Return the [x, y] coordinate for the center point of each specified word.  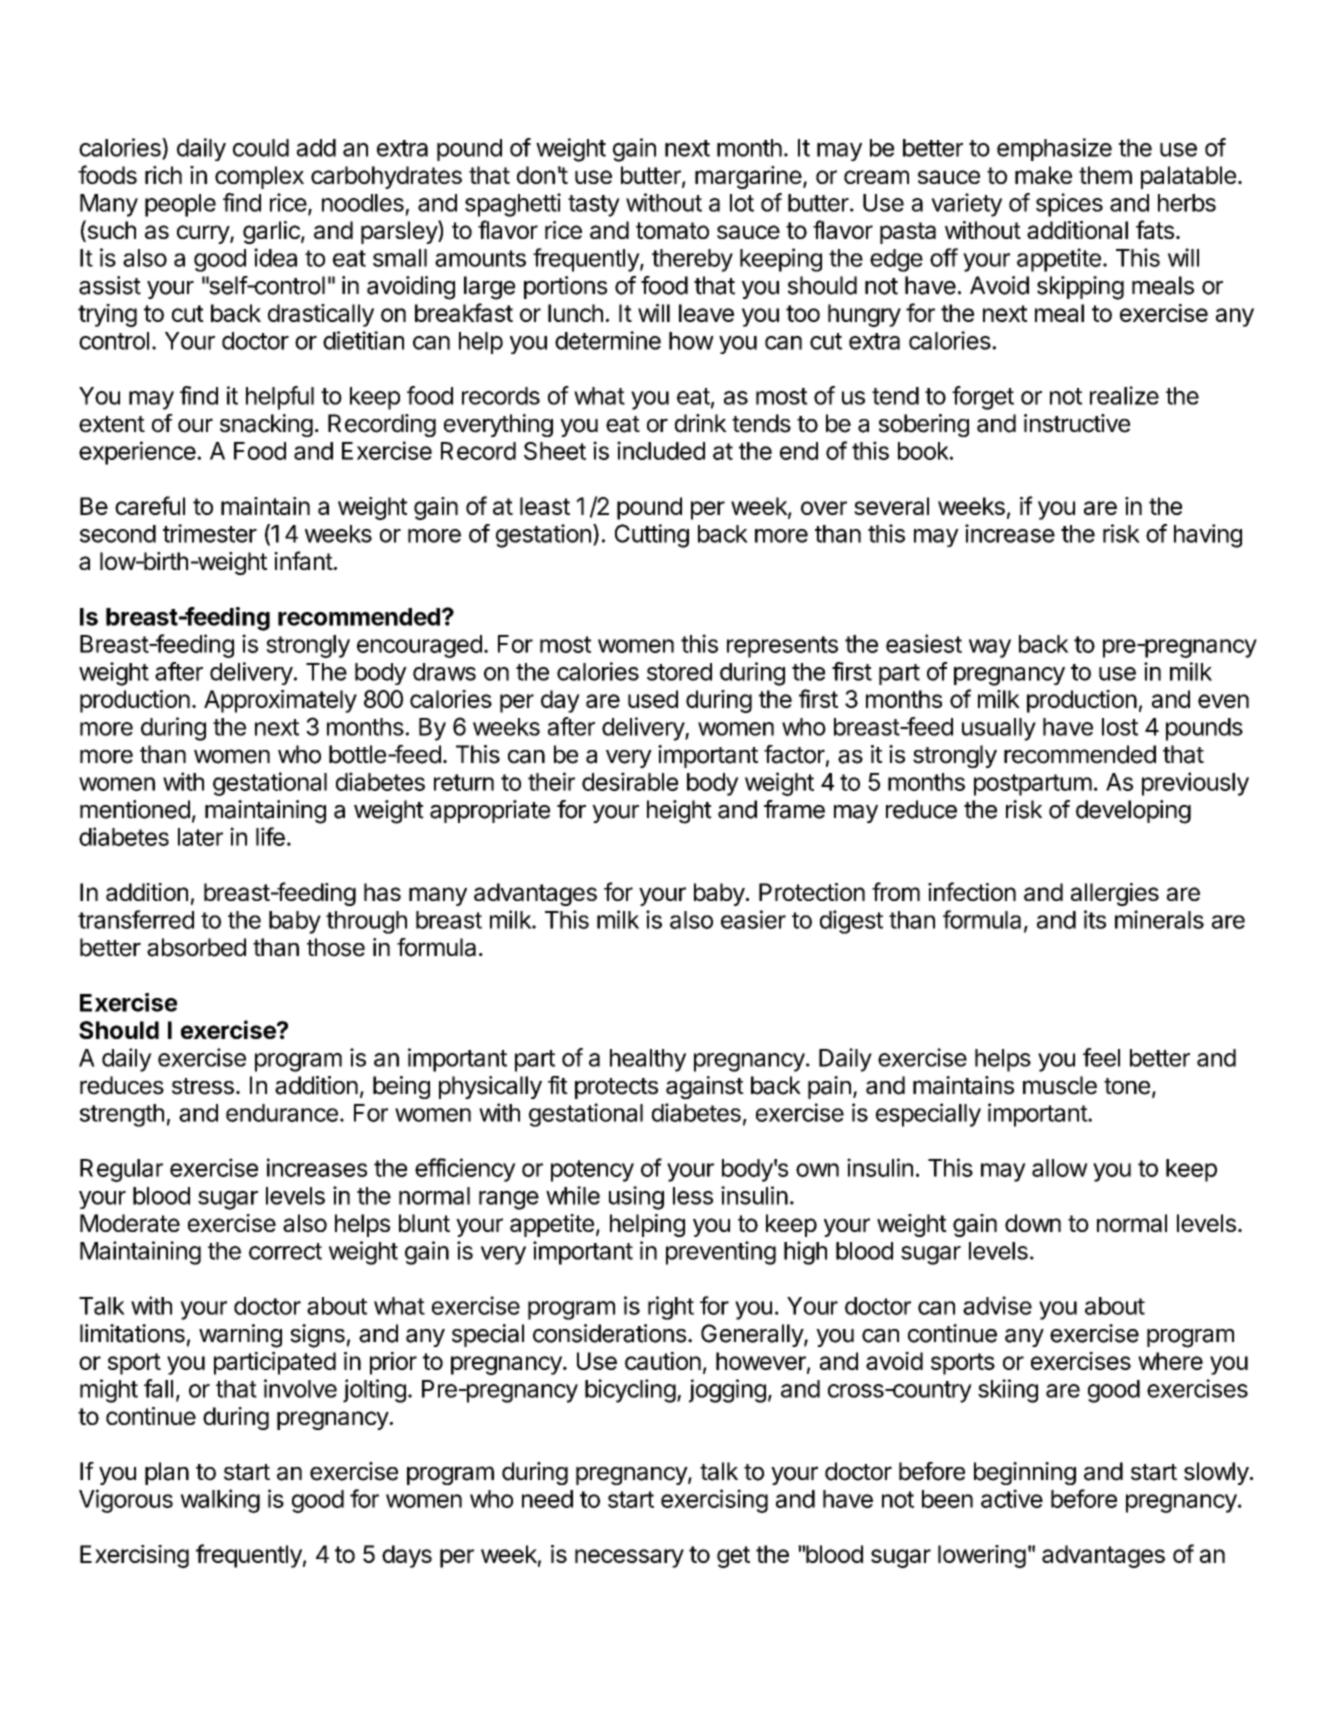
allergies [1115, 894]
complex [259, 177]
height [679, 812]
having [1208, 536]
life [270, 836]
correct [285, 1251]
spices [1069, 205]
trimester [210, 533]
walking [220, 1501]
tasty [594, 206]
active [1012, 1498]
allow [1060, 1168]
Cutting [652, 536]
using [636, 1198]
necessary [629, 1558]
